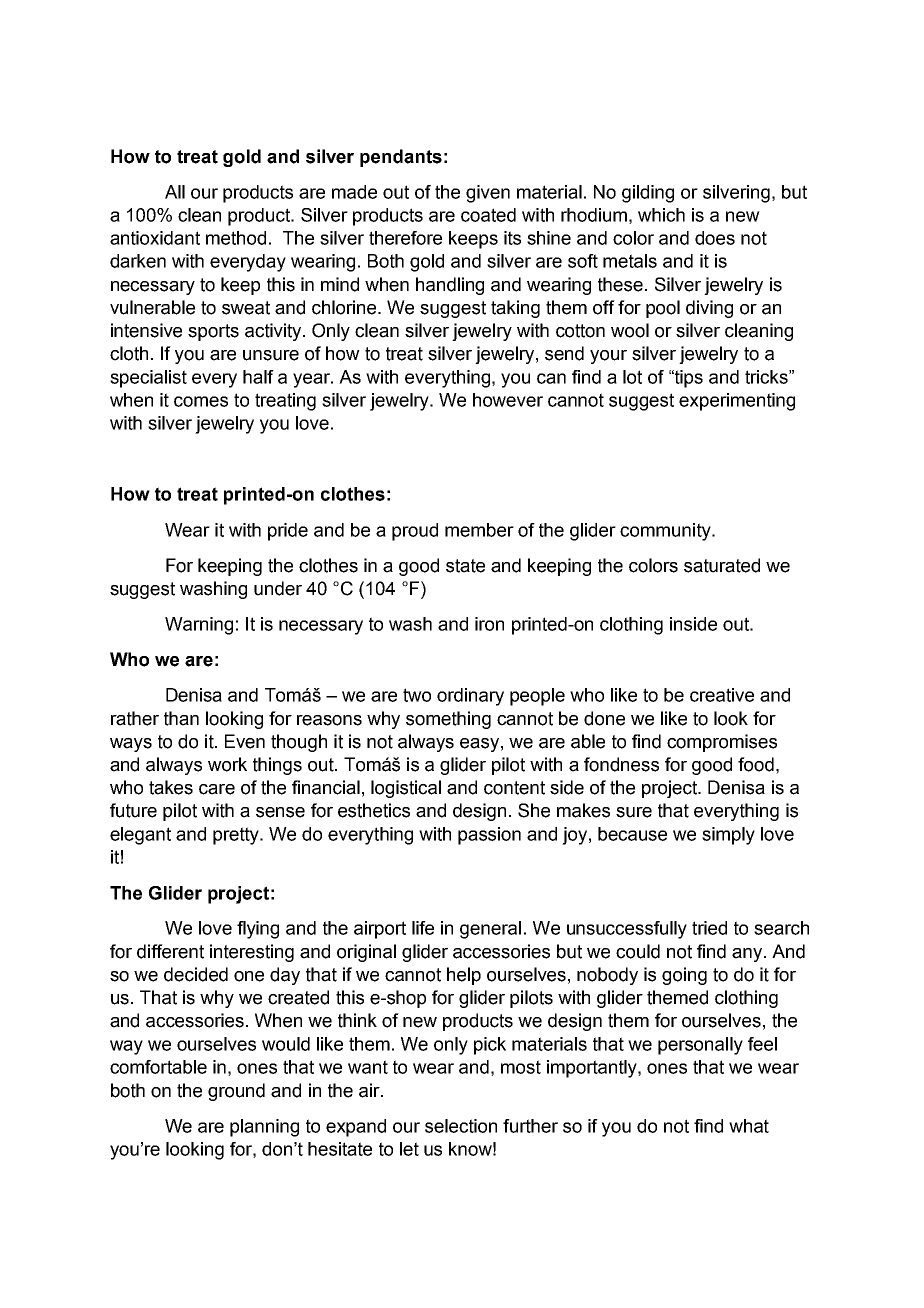 Image resolution: width=924 pixels, height=1308 pixels. I want to click on tried, so click(709, 928).
